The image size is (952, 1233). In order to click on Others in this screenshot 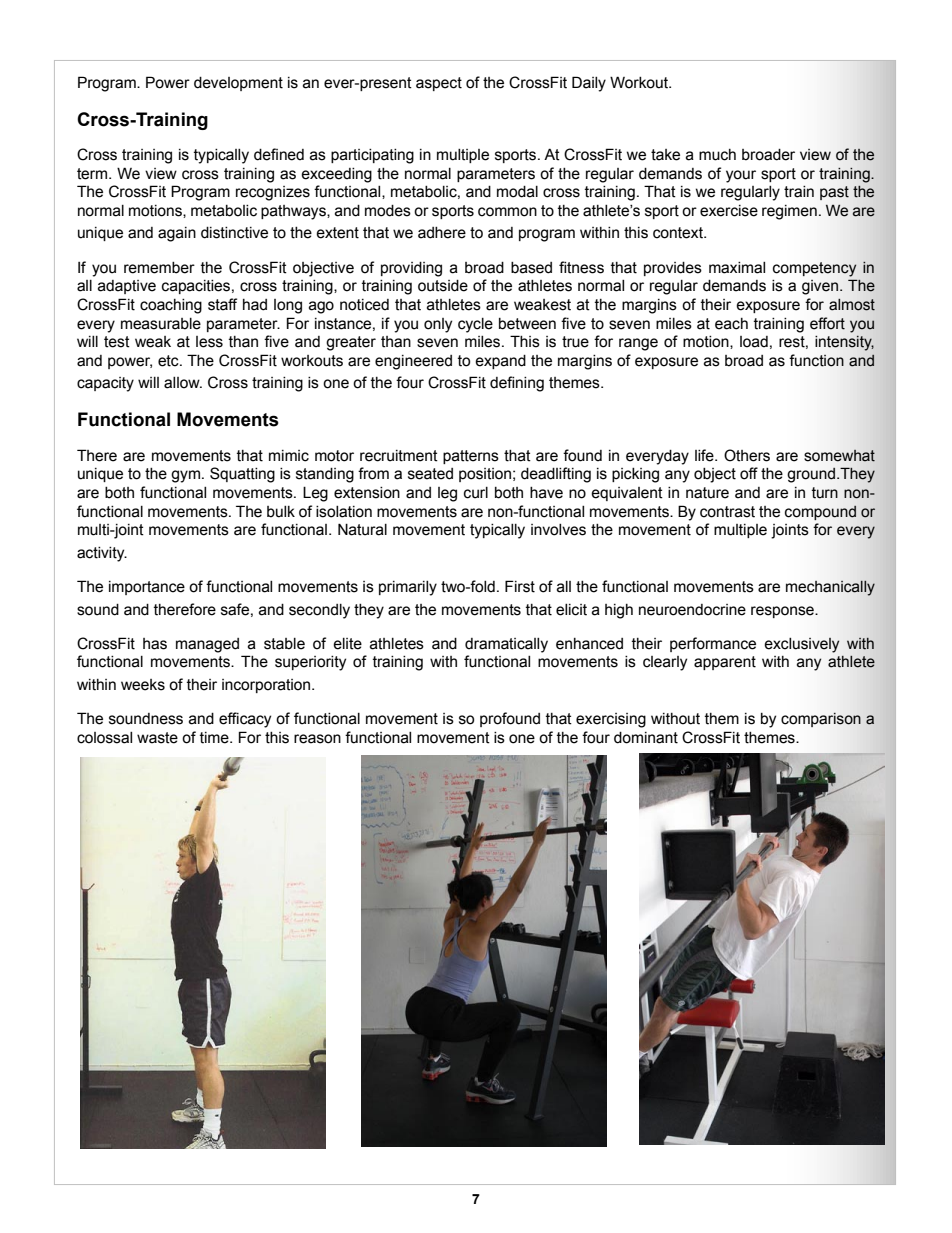, I will do `click(747, 455)`.
